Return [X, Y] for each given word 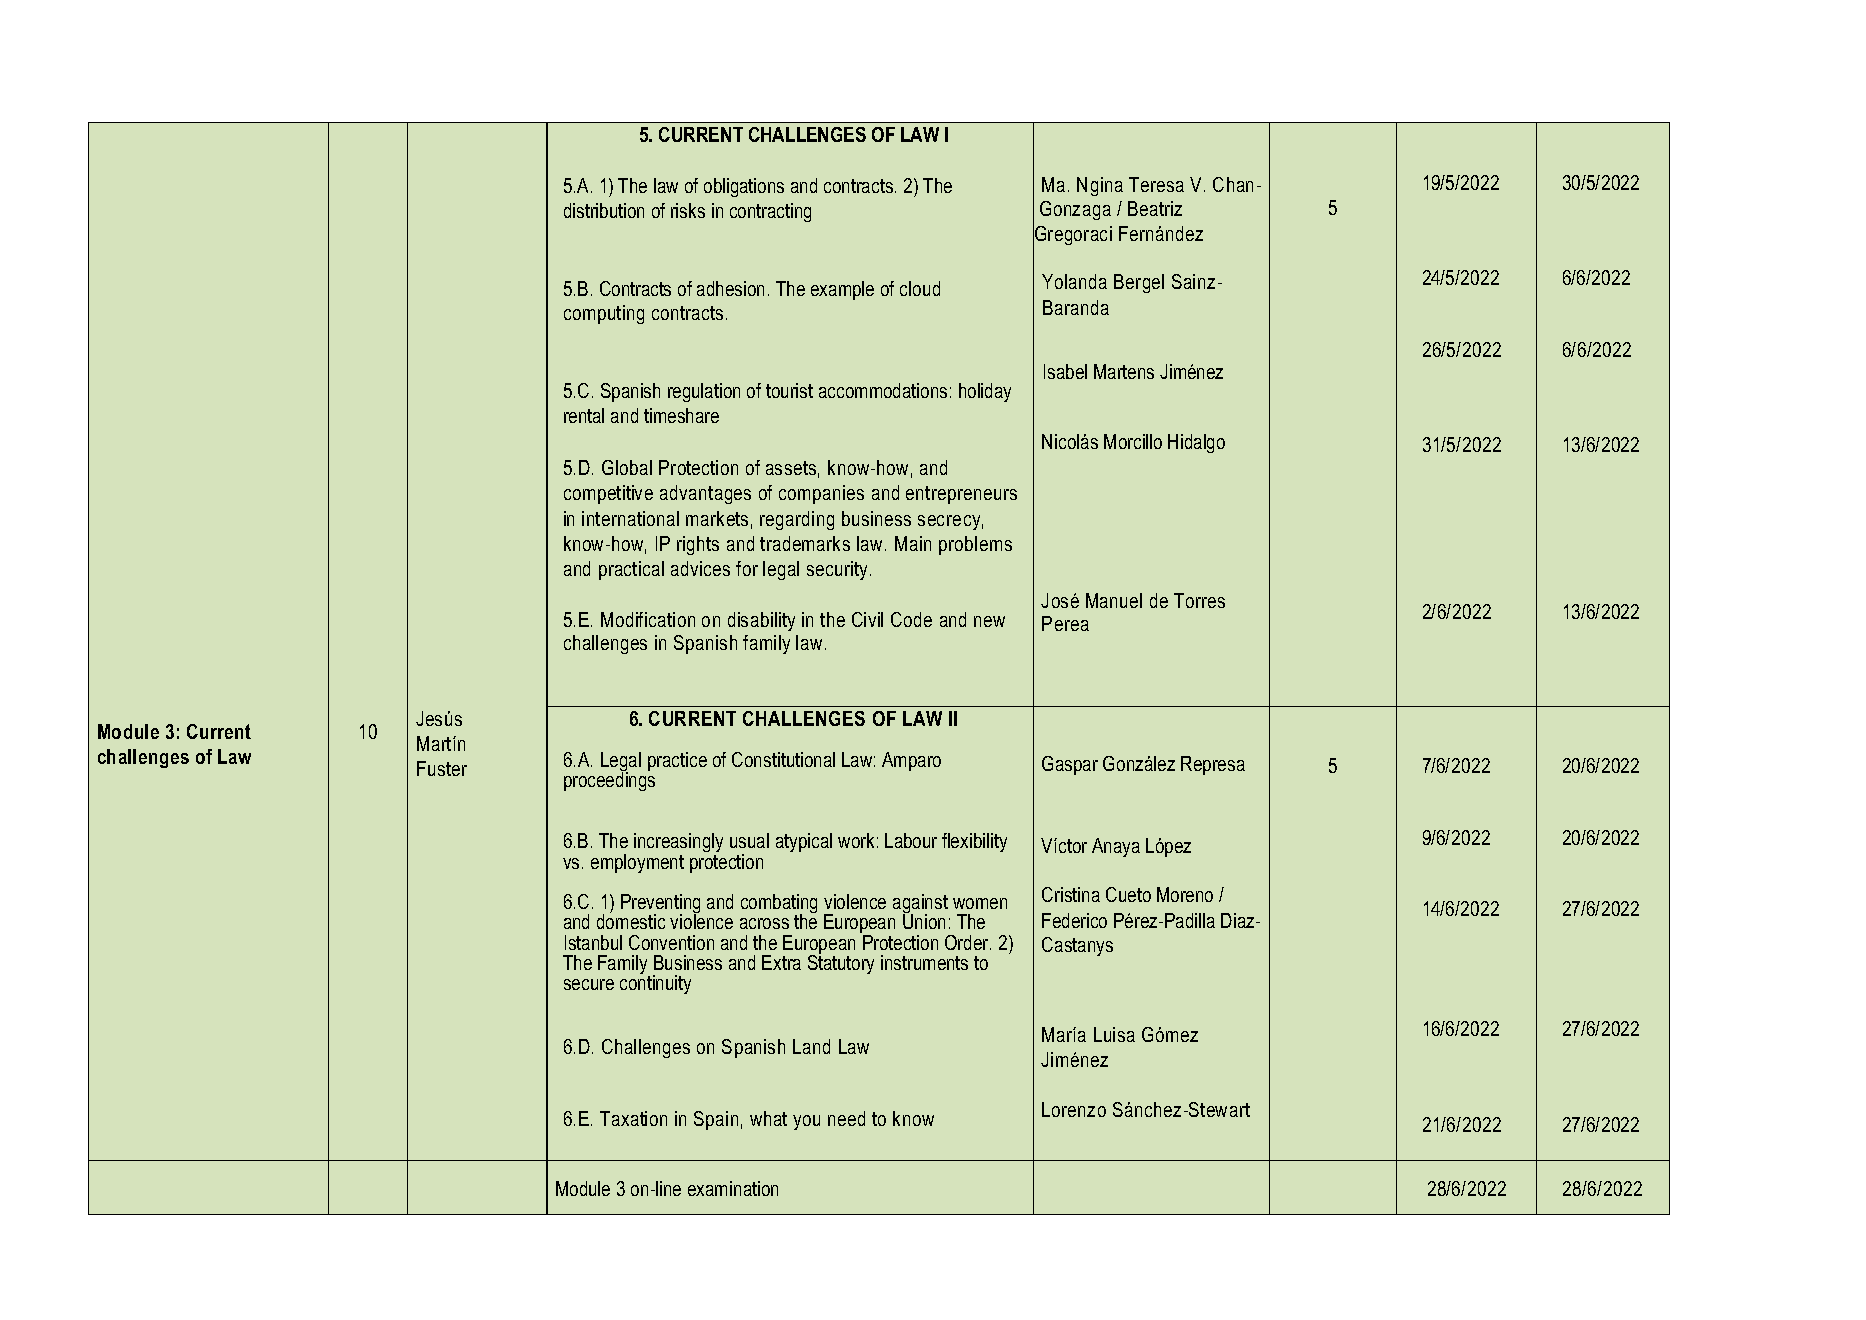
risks [688, 210]
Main [913, 543]
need [846, 1118]
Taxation [633, 1118]
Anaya [1116, 847]
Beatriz [1155, 208]
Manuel [1114, 600]
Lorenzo [1074, 1109]
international [630, 518]
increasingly [678, 844]
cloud [920, 288]
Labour [911, 840]
